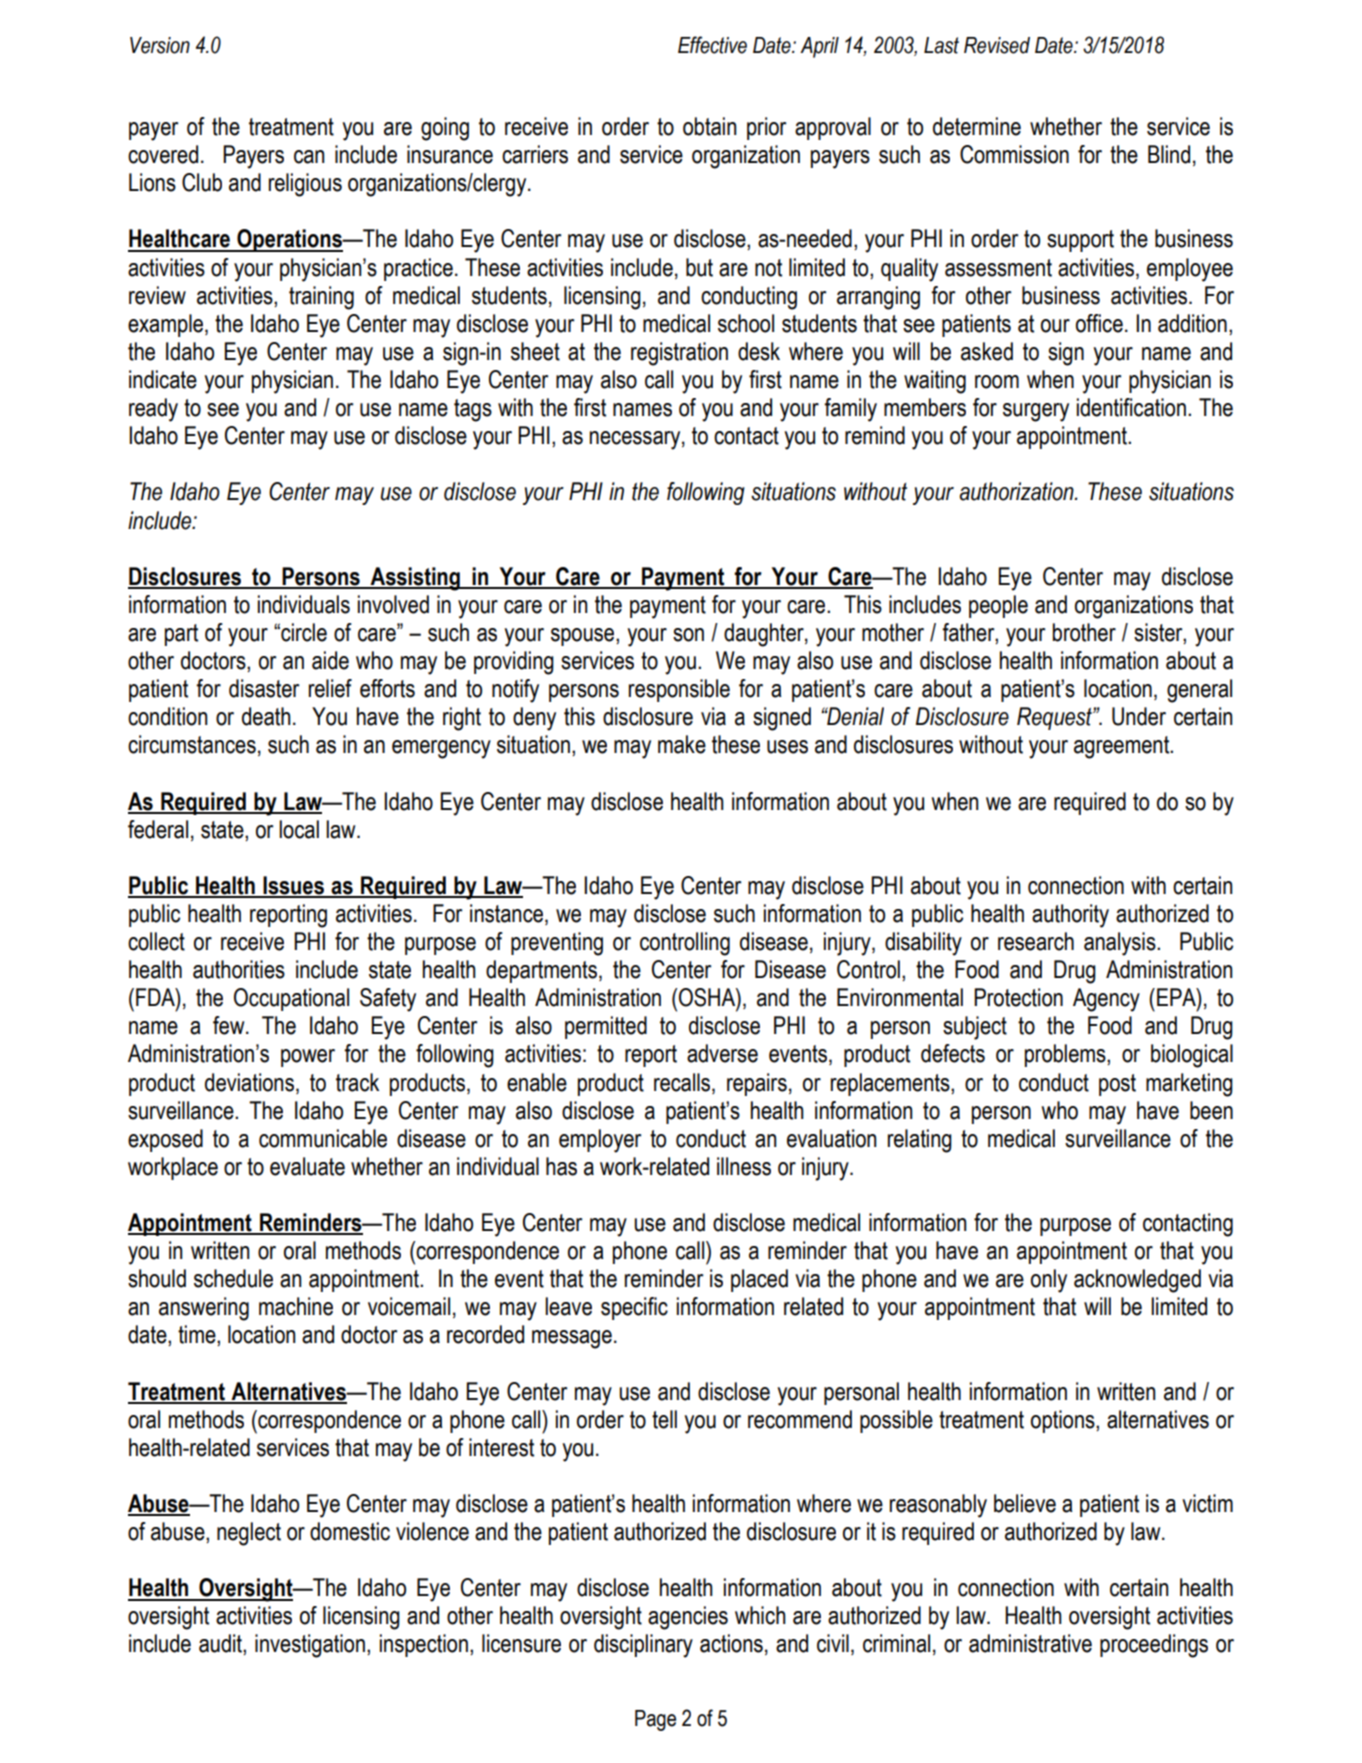  I want to click on investigation, so click(310, 1646).
